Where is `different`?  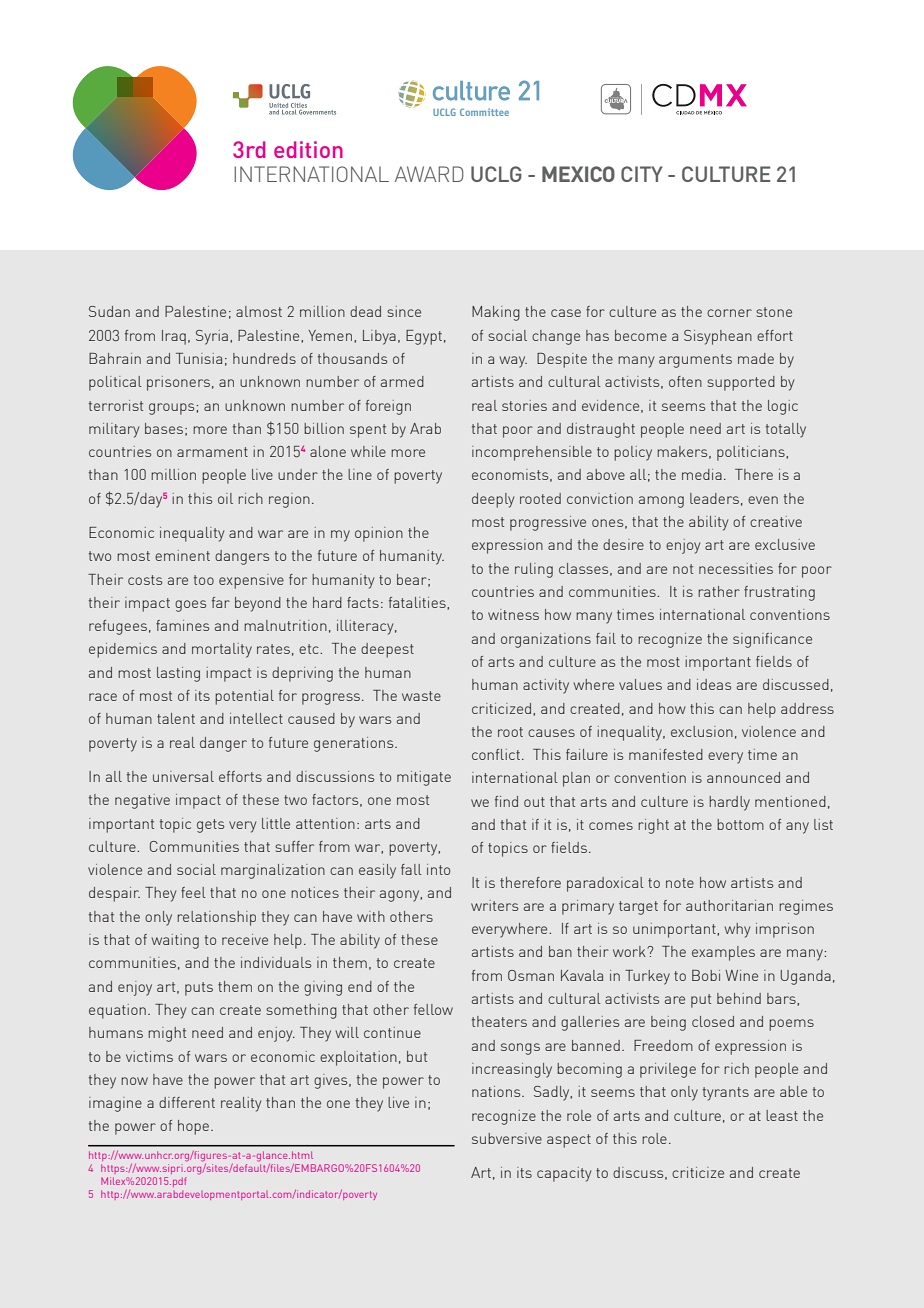 different is located at coordinates (187, 1102).
